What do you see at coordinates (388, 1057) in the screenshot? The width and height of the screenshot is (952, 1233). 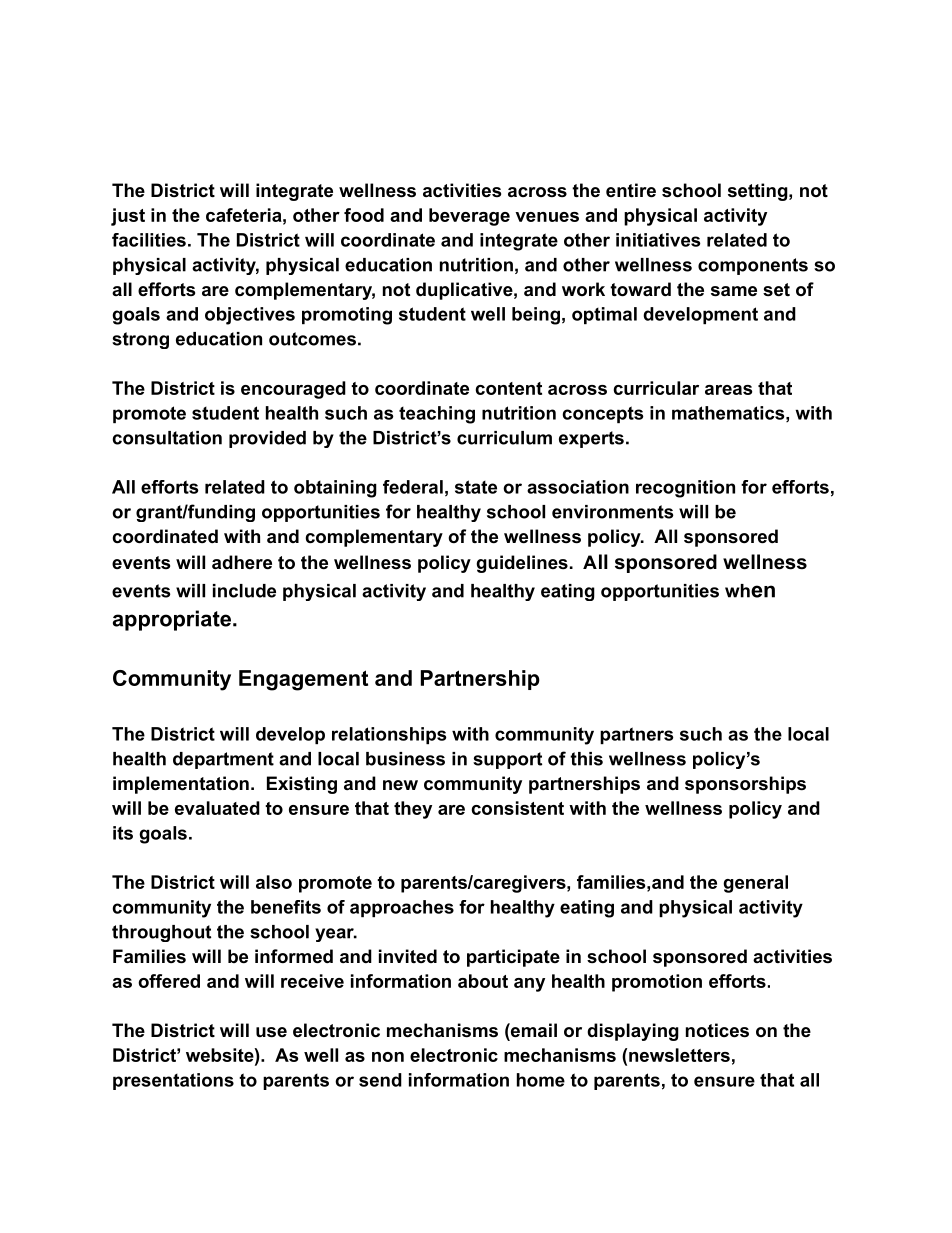 I see `non` at bounding box center [388, 1057].
